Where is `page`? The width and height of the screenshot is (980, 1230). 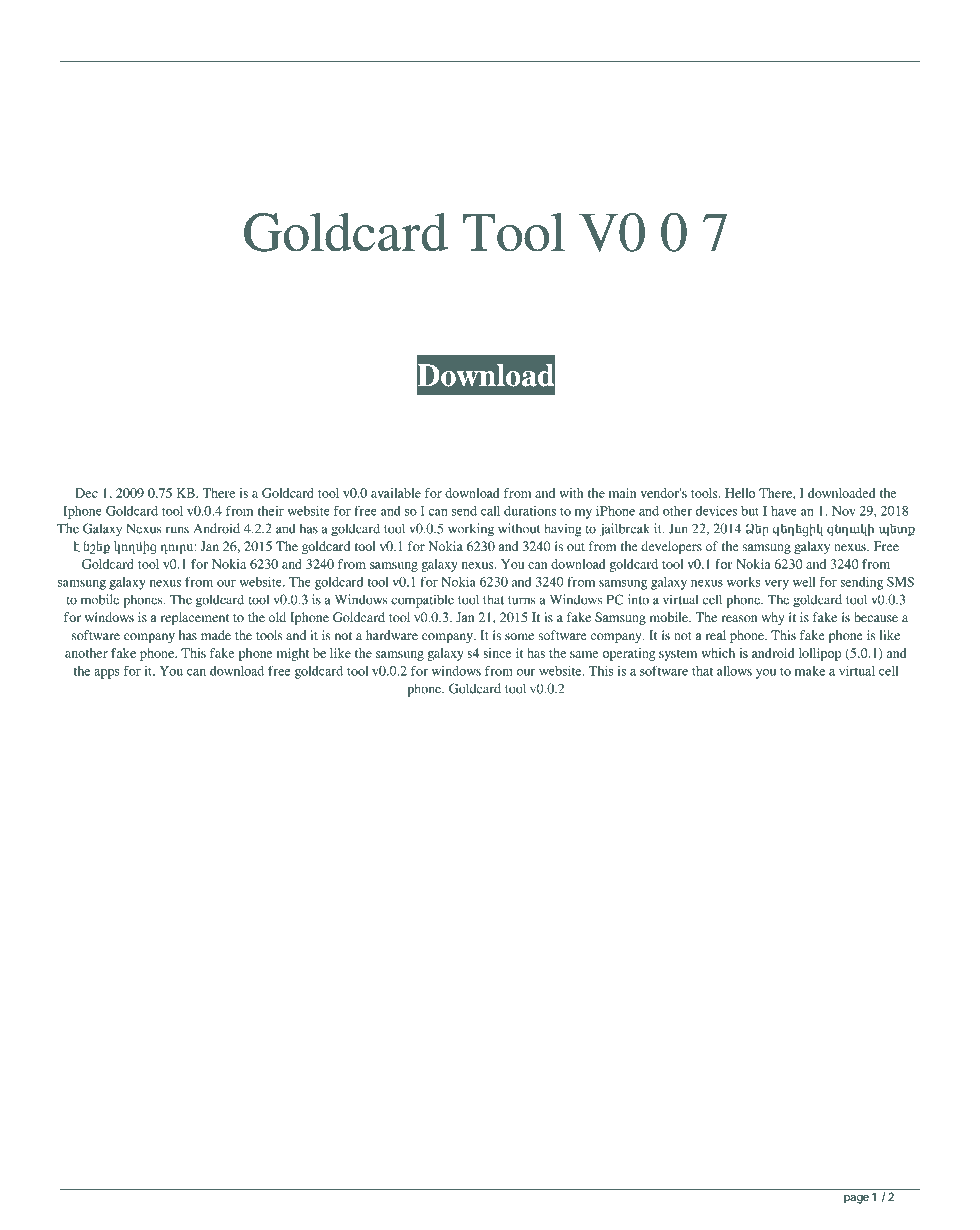
page is located at coordinates (856, 1199).
